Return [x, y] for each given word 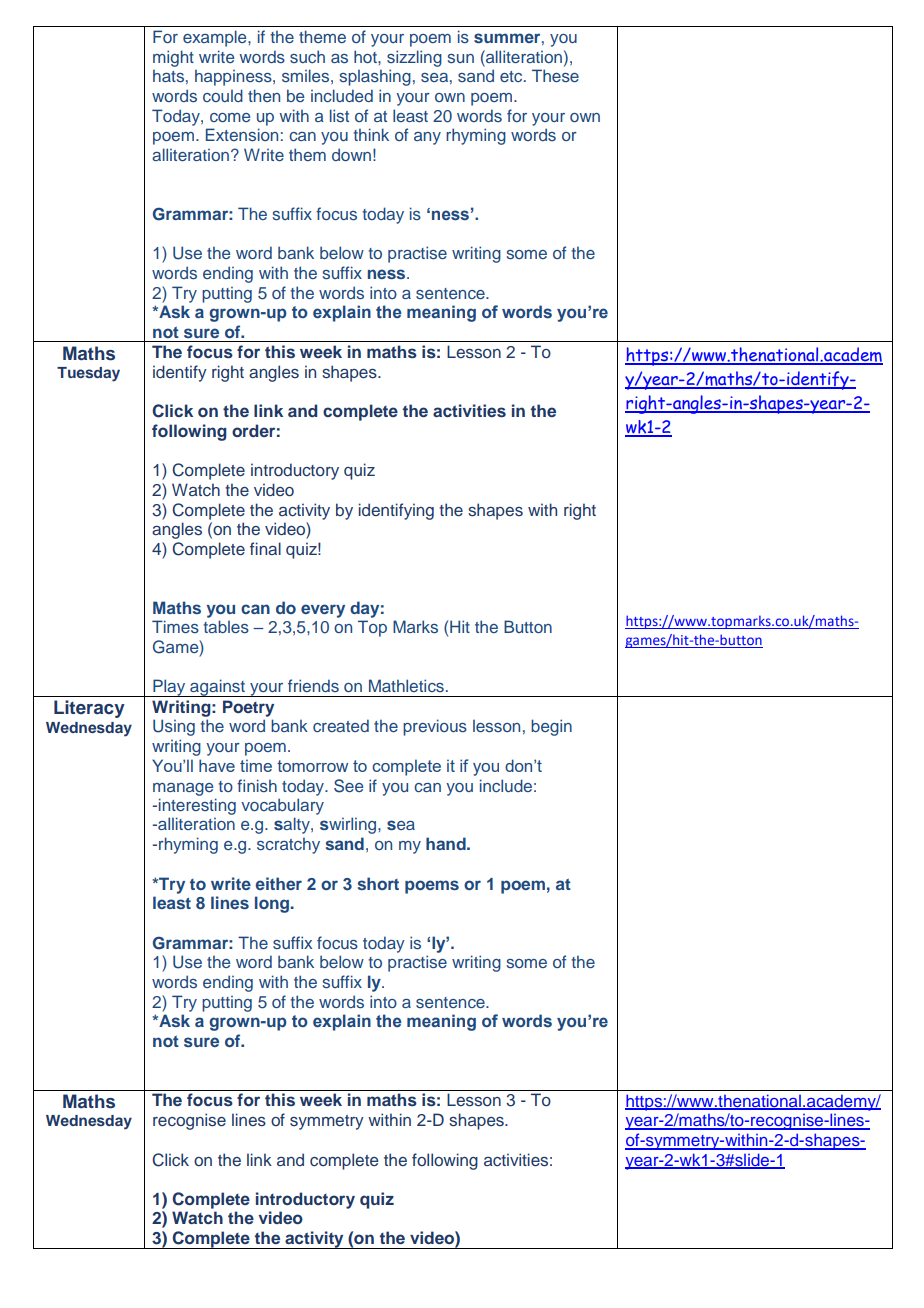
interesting [197, 806]
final [265, 548]
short [378, 883]
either [279, 883]
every [323, 611]
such [307, 56]
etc [512, 76]
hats [168, 75]
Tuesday [88, 374]
